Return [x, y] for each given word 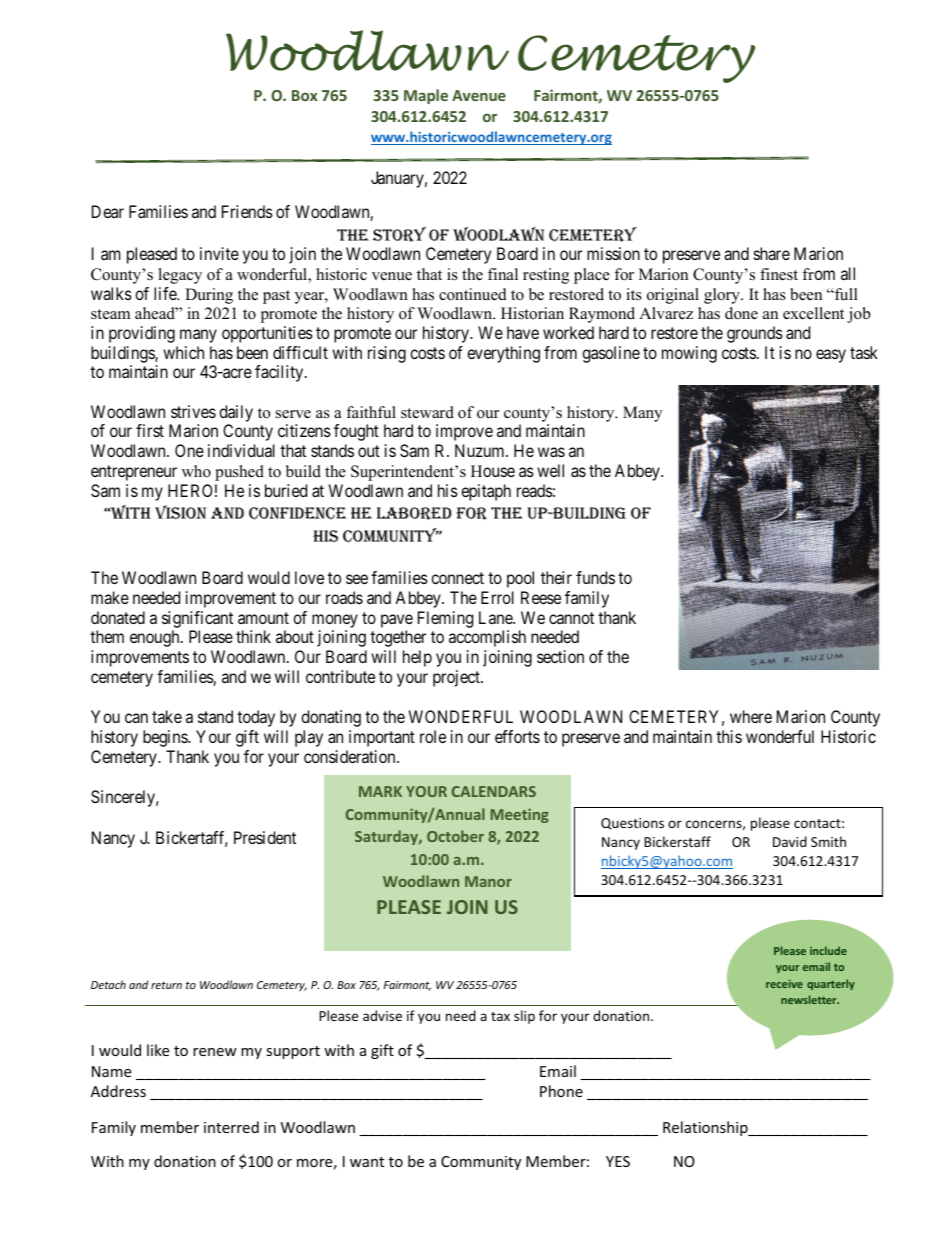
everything [503, 354]
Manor [488, 881]
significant [197, 619]
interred [231, 1127]
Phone [561, 1091]
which [183, 352]
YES [618, 1161]
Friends [247, 211]
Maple [426, 96]
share [772, 253]
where [751, 716]
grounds [755, 334]
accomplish [487, 638]
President [265, 837]
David [790, 841]
